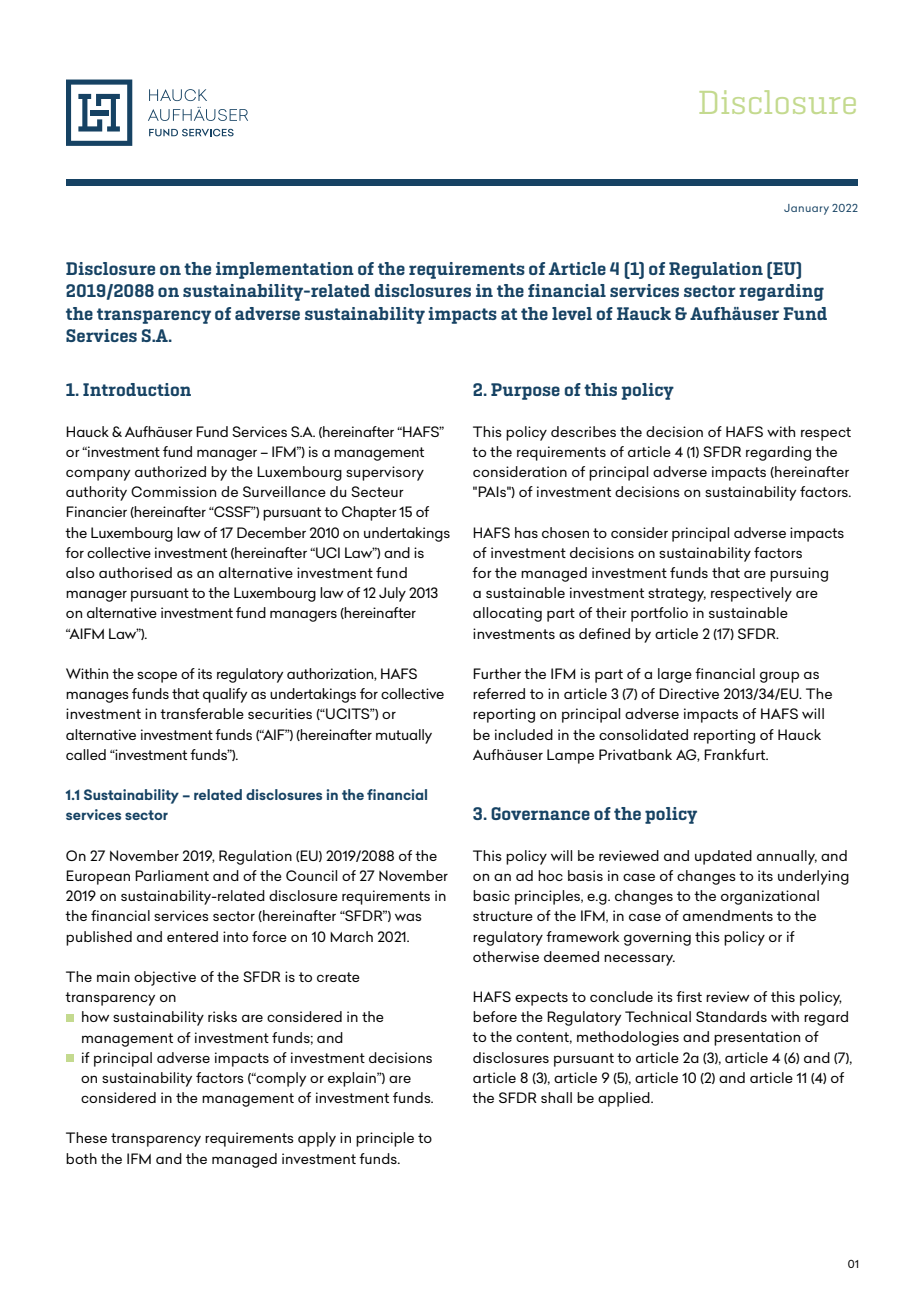 The image size is (924, 1308). I want to click on These, so click(86, 1137).
